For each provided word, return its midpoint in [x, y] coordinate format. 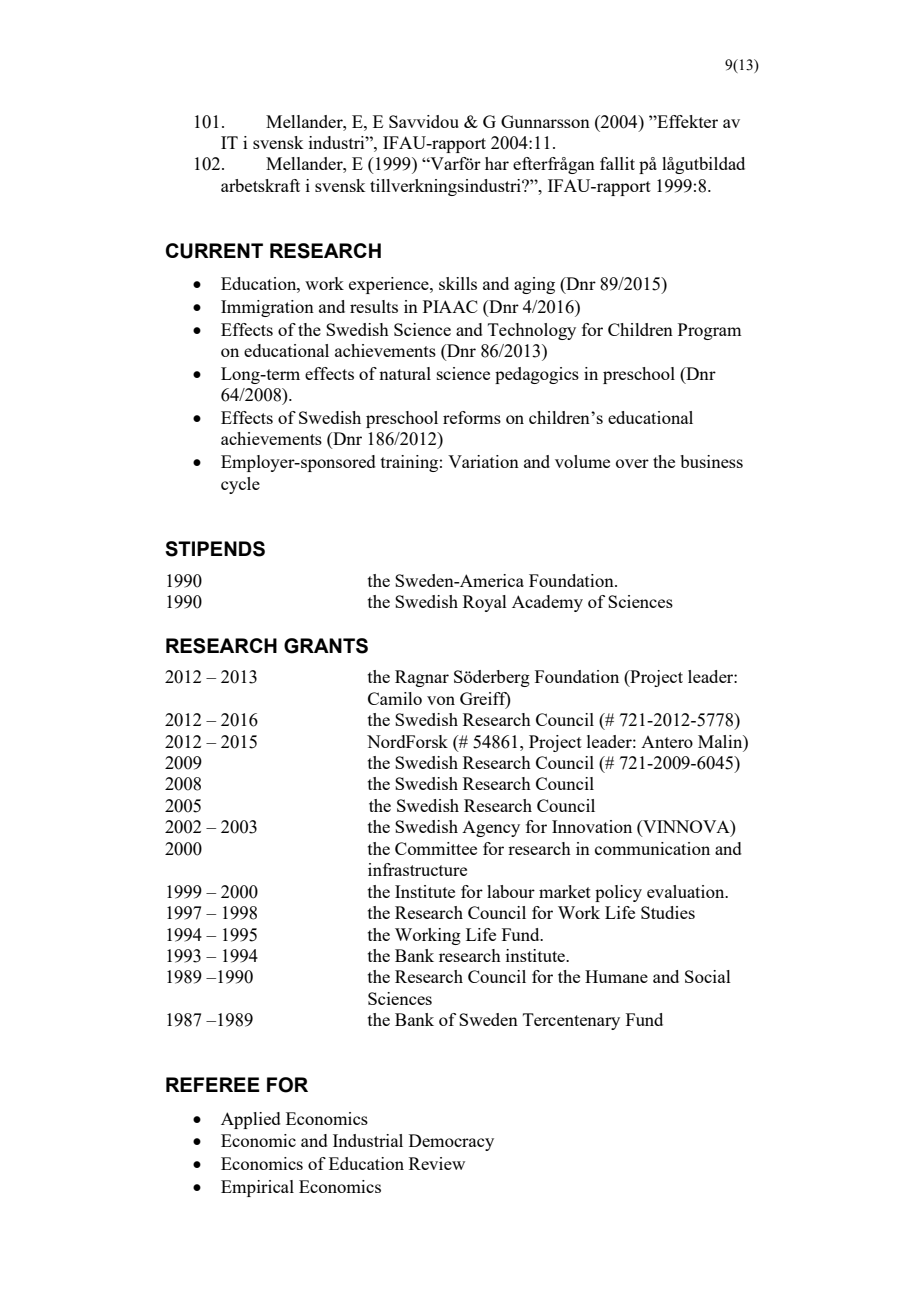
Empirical [257, 1188]
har [497, 163]
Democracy [451, 1142]
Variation [483, 461]
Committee [436, 848]
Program [709, 331]
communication [652, 848]
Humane [616, 976]
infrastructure [417, 869]
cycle [240, 485]
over [632, 463]
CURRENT [214, 251]
